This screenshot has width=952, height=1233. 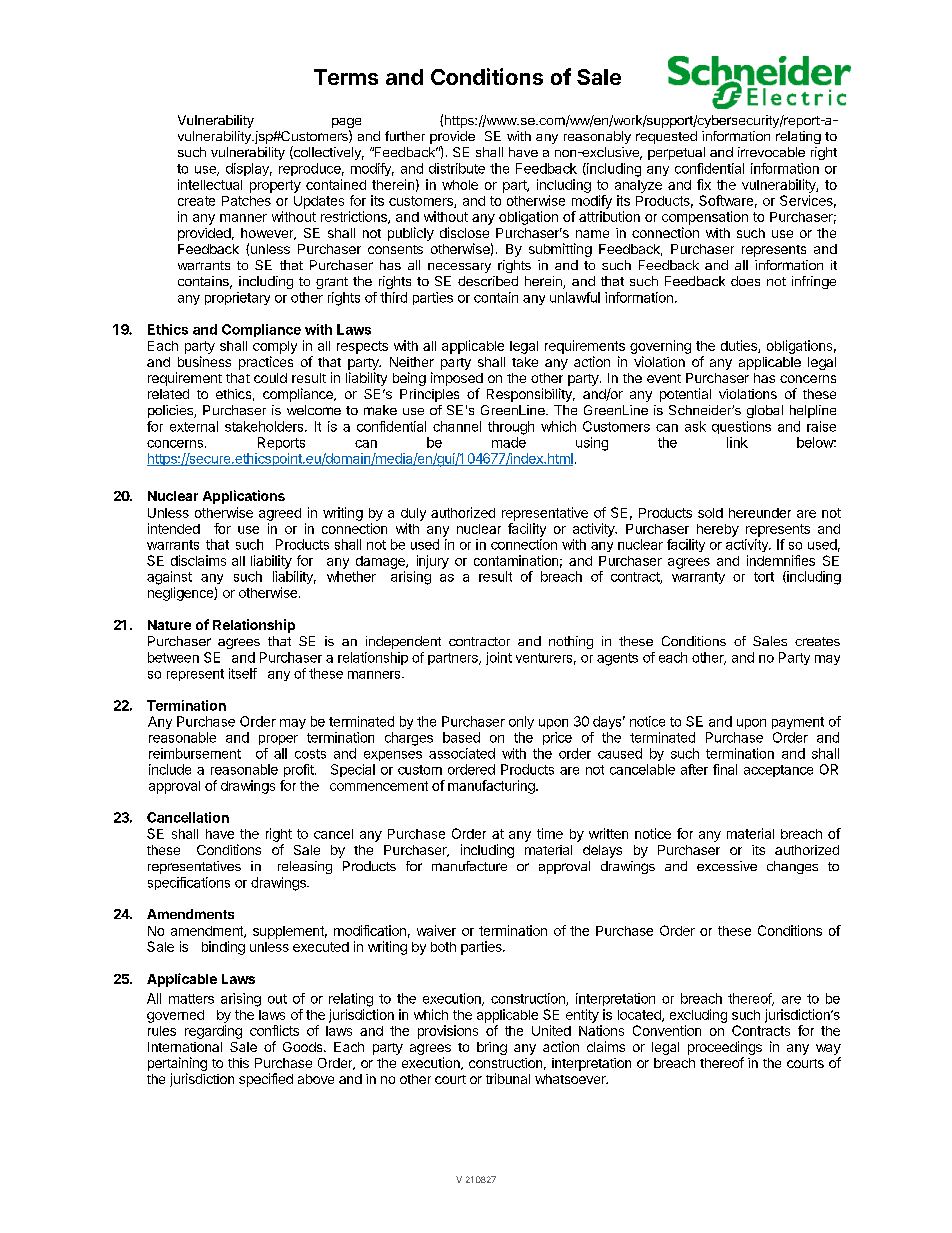 I want to click on imposed, so click(x=457, y=379).
